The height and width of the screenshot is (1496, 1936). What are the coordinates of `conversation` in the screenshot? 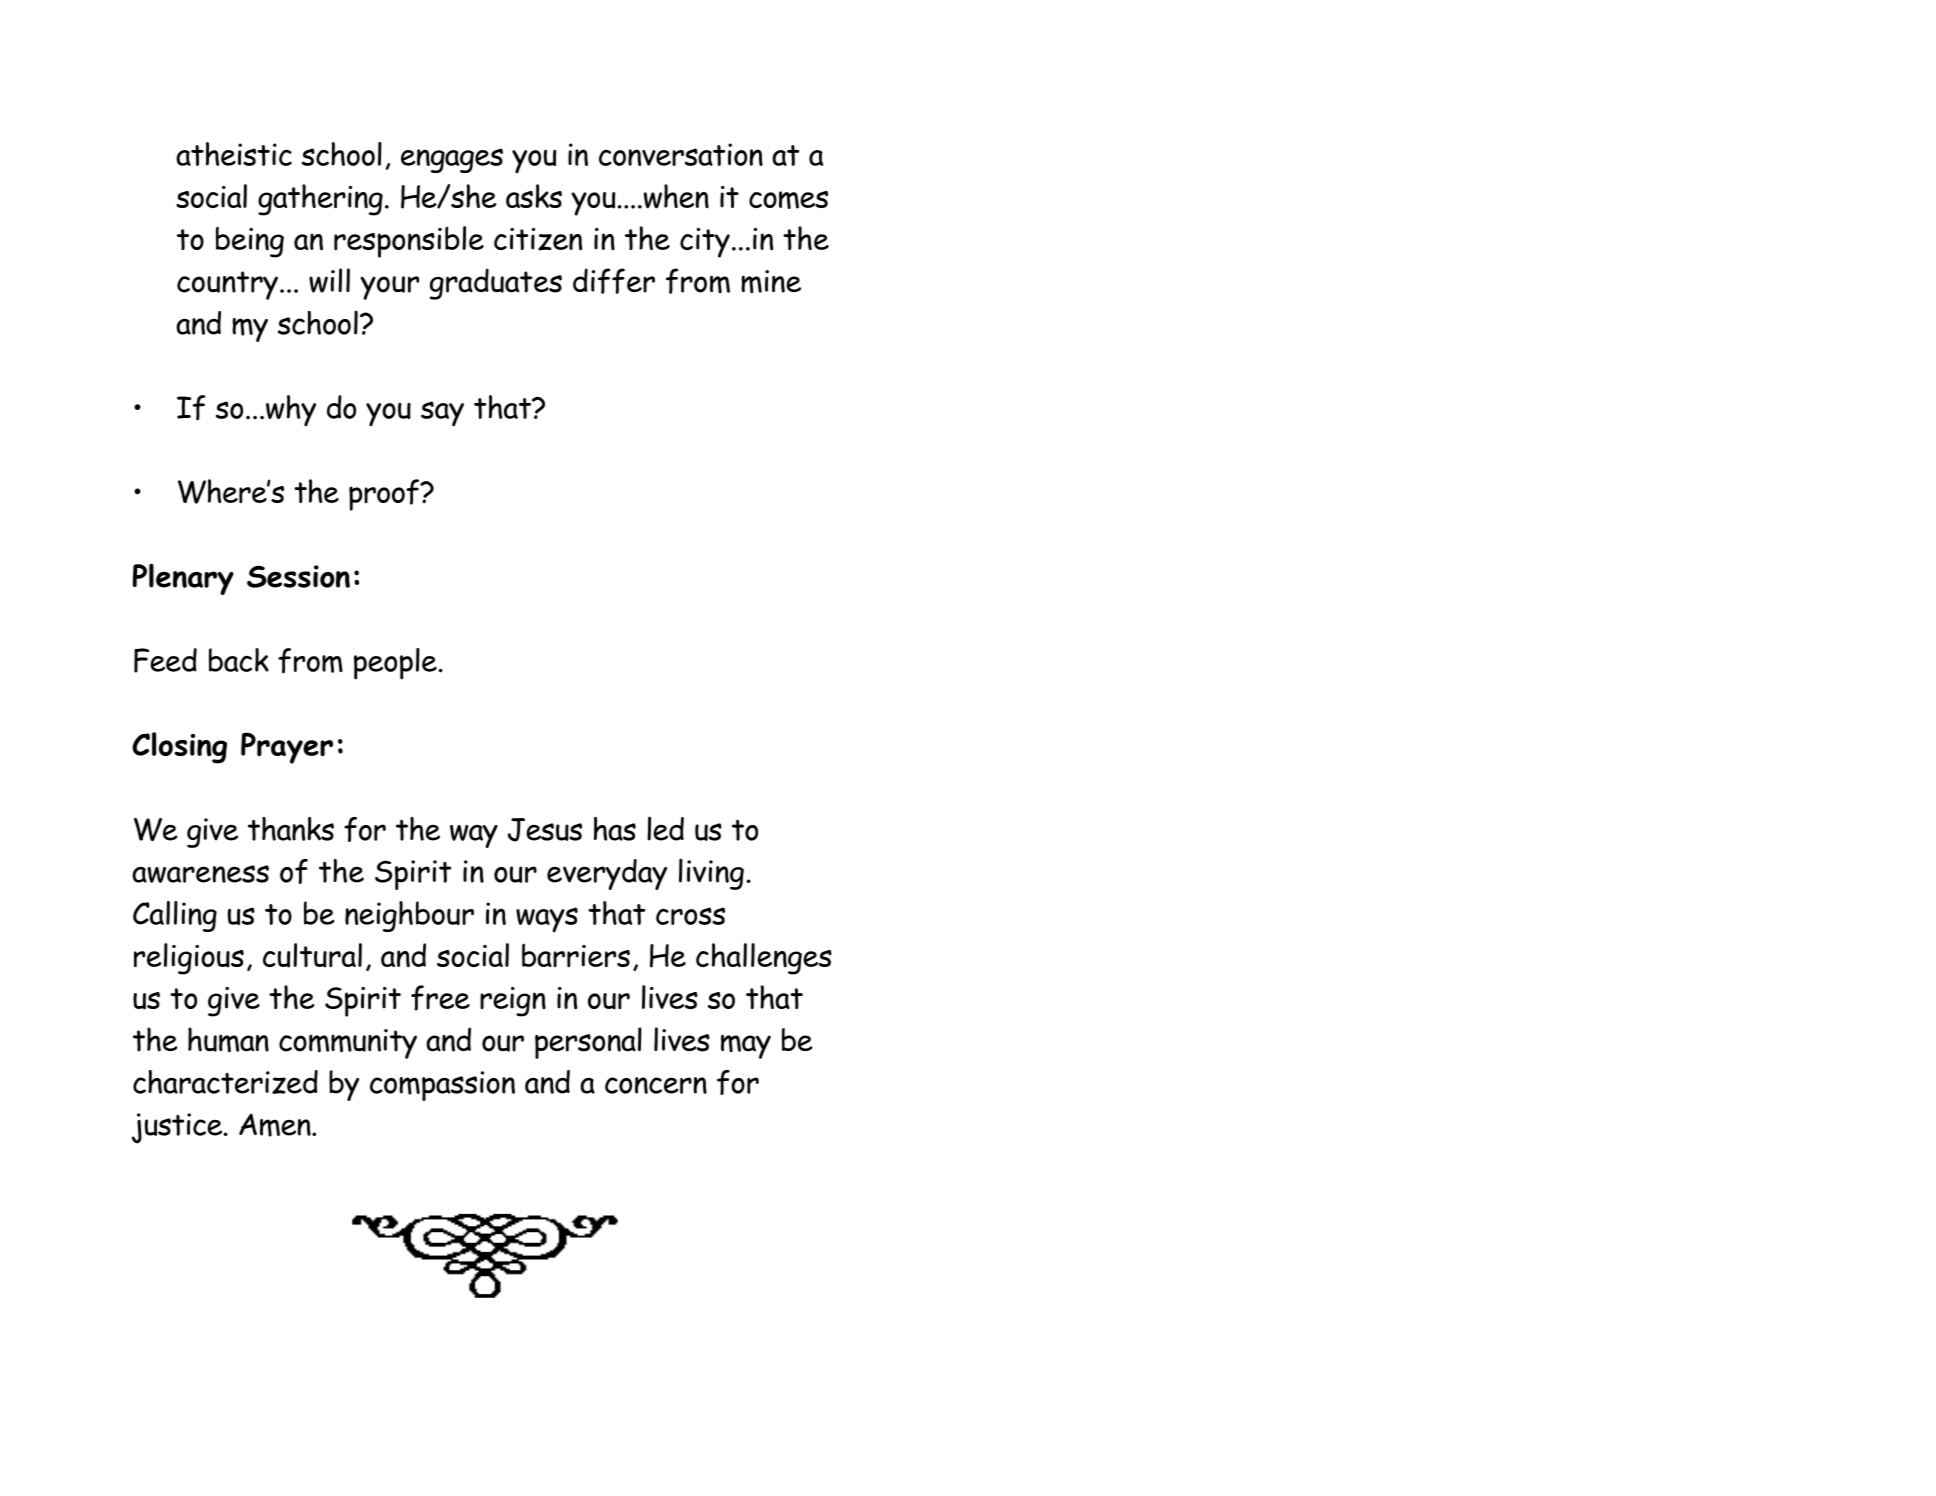 It's located at (681, 154).
